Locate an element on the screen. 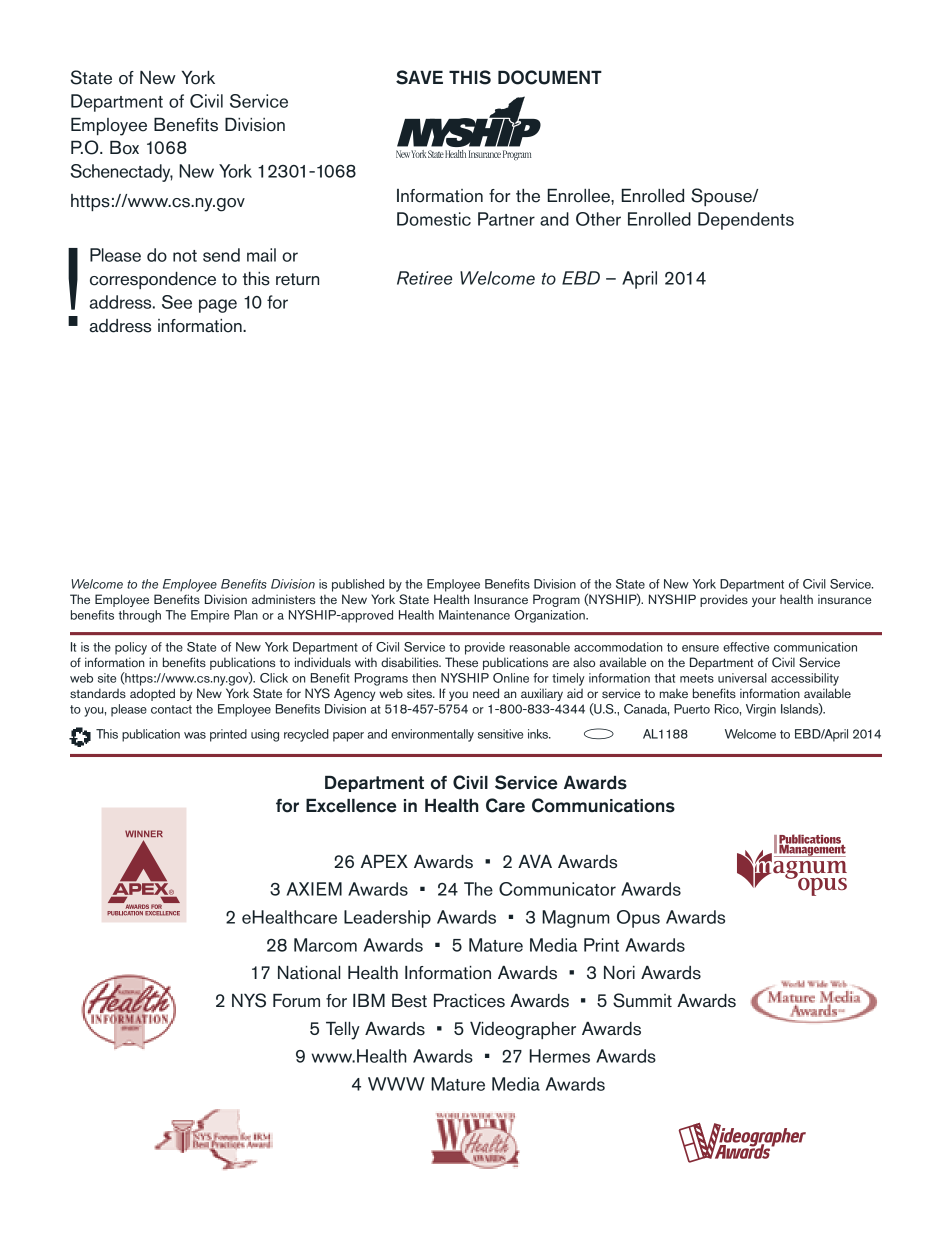  SAVE is located at coordinates (419, 77).
